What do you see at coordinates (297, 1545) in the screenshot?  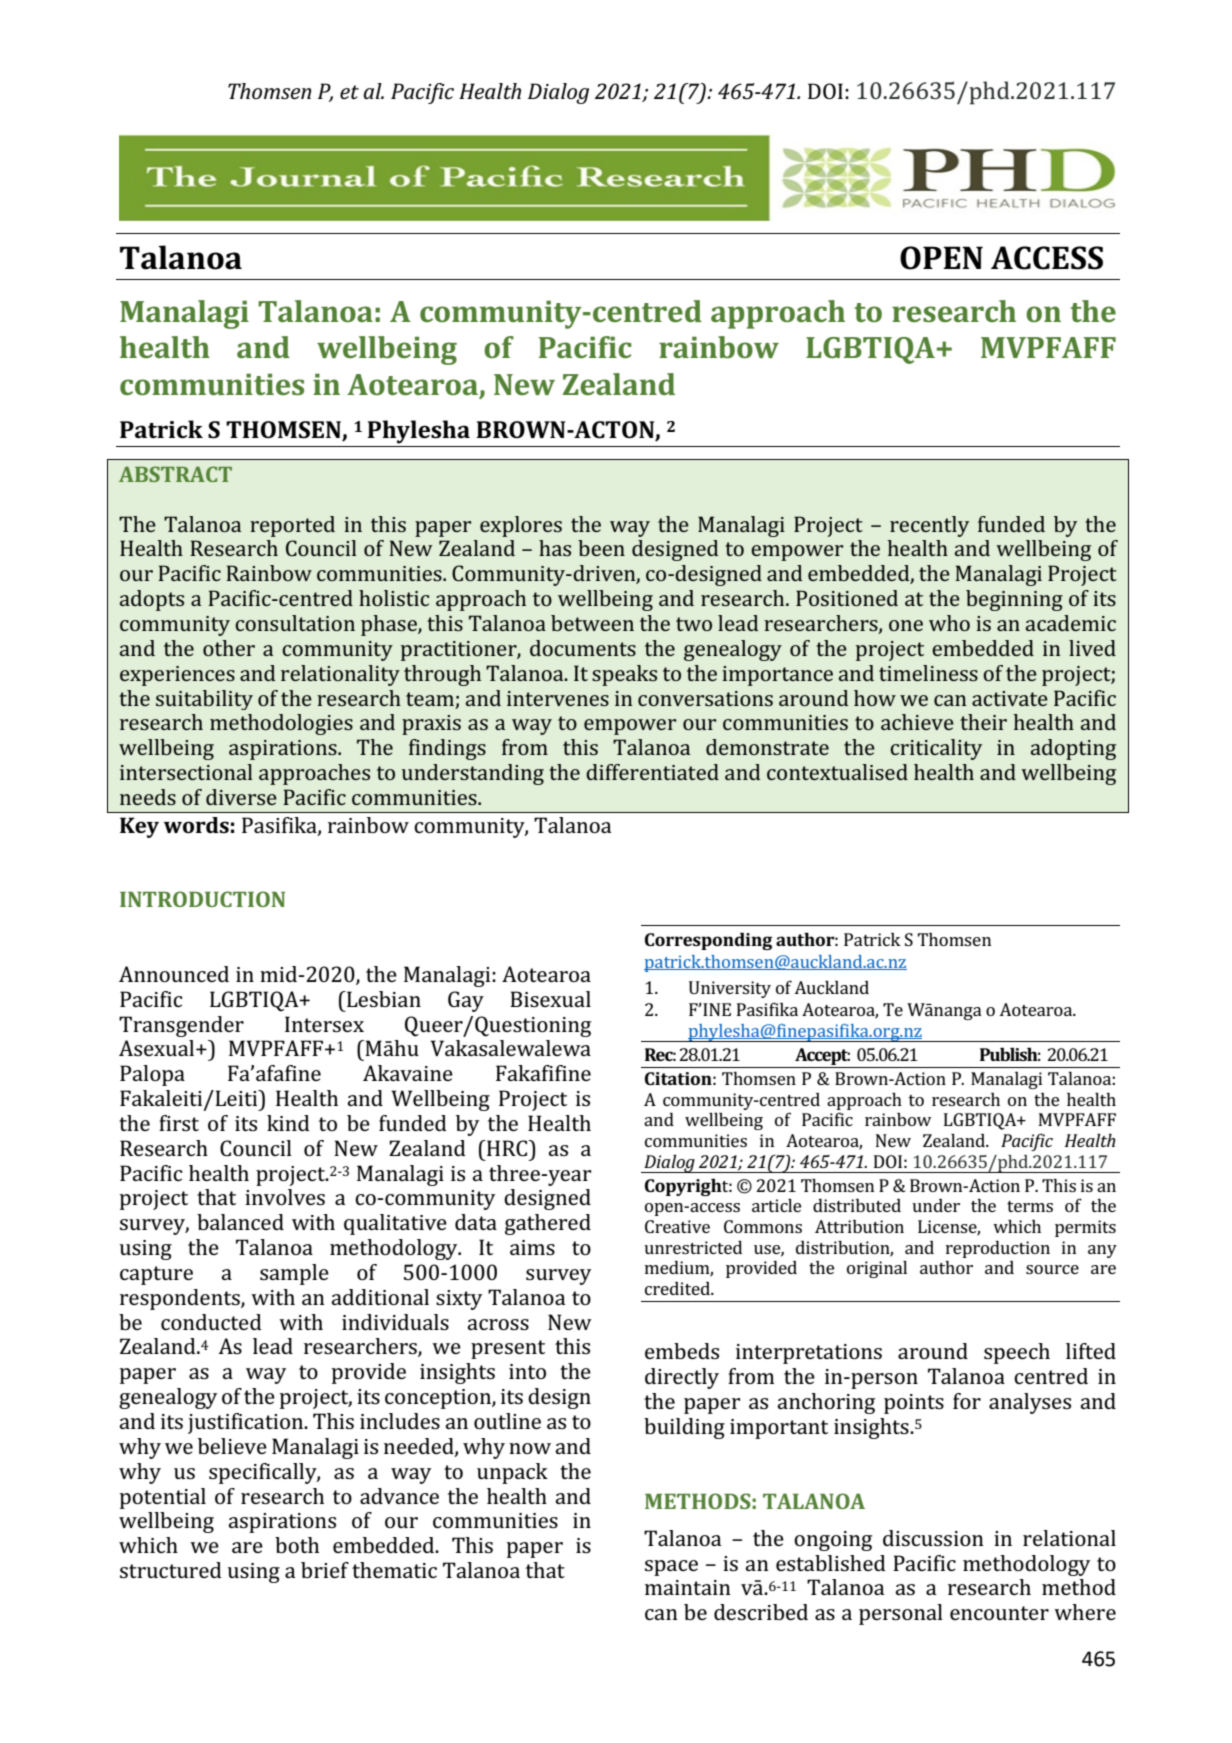 I see `both` at bounding box center [297, 1545].
